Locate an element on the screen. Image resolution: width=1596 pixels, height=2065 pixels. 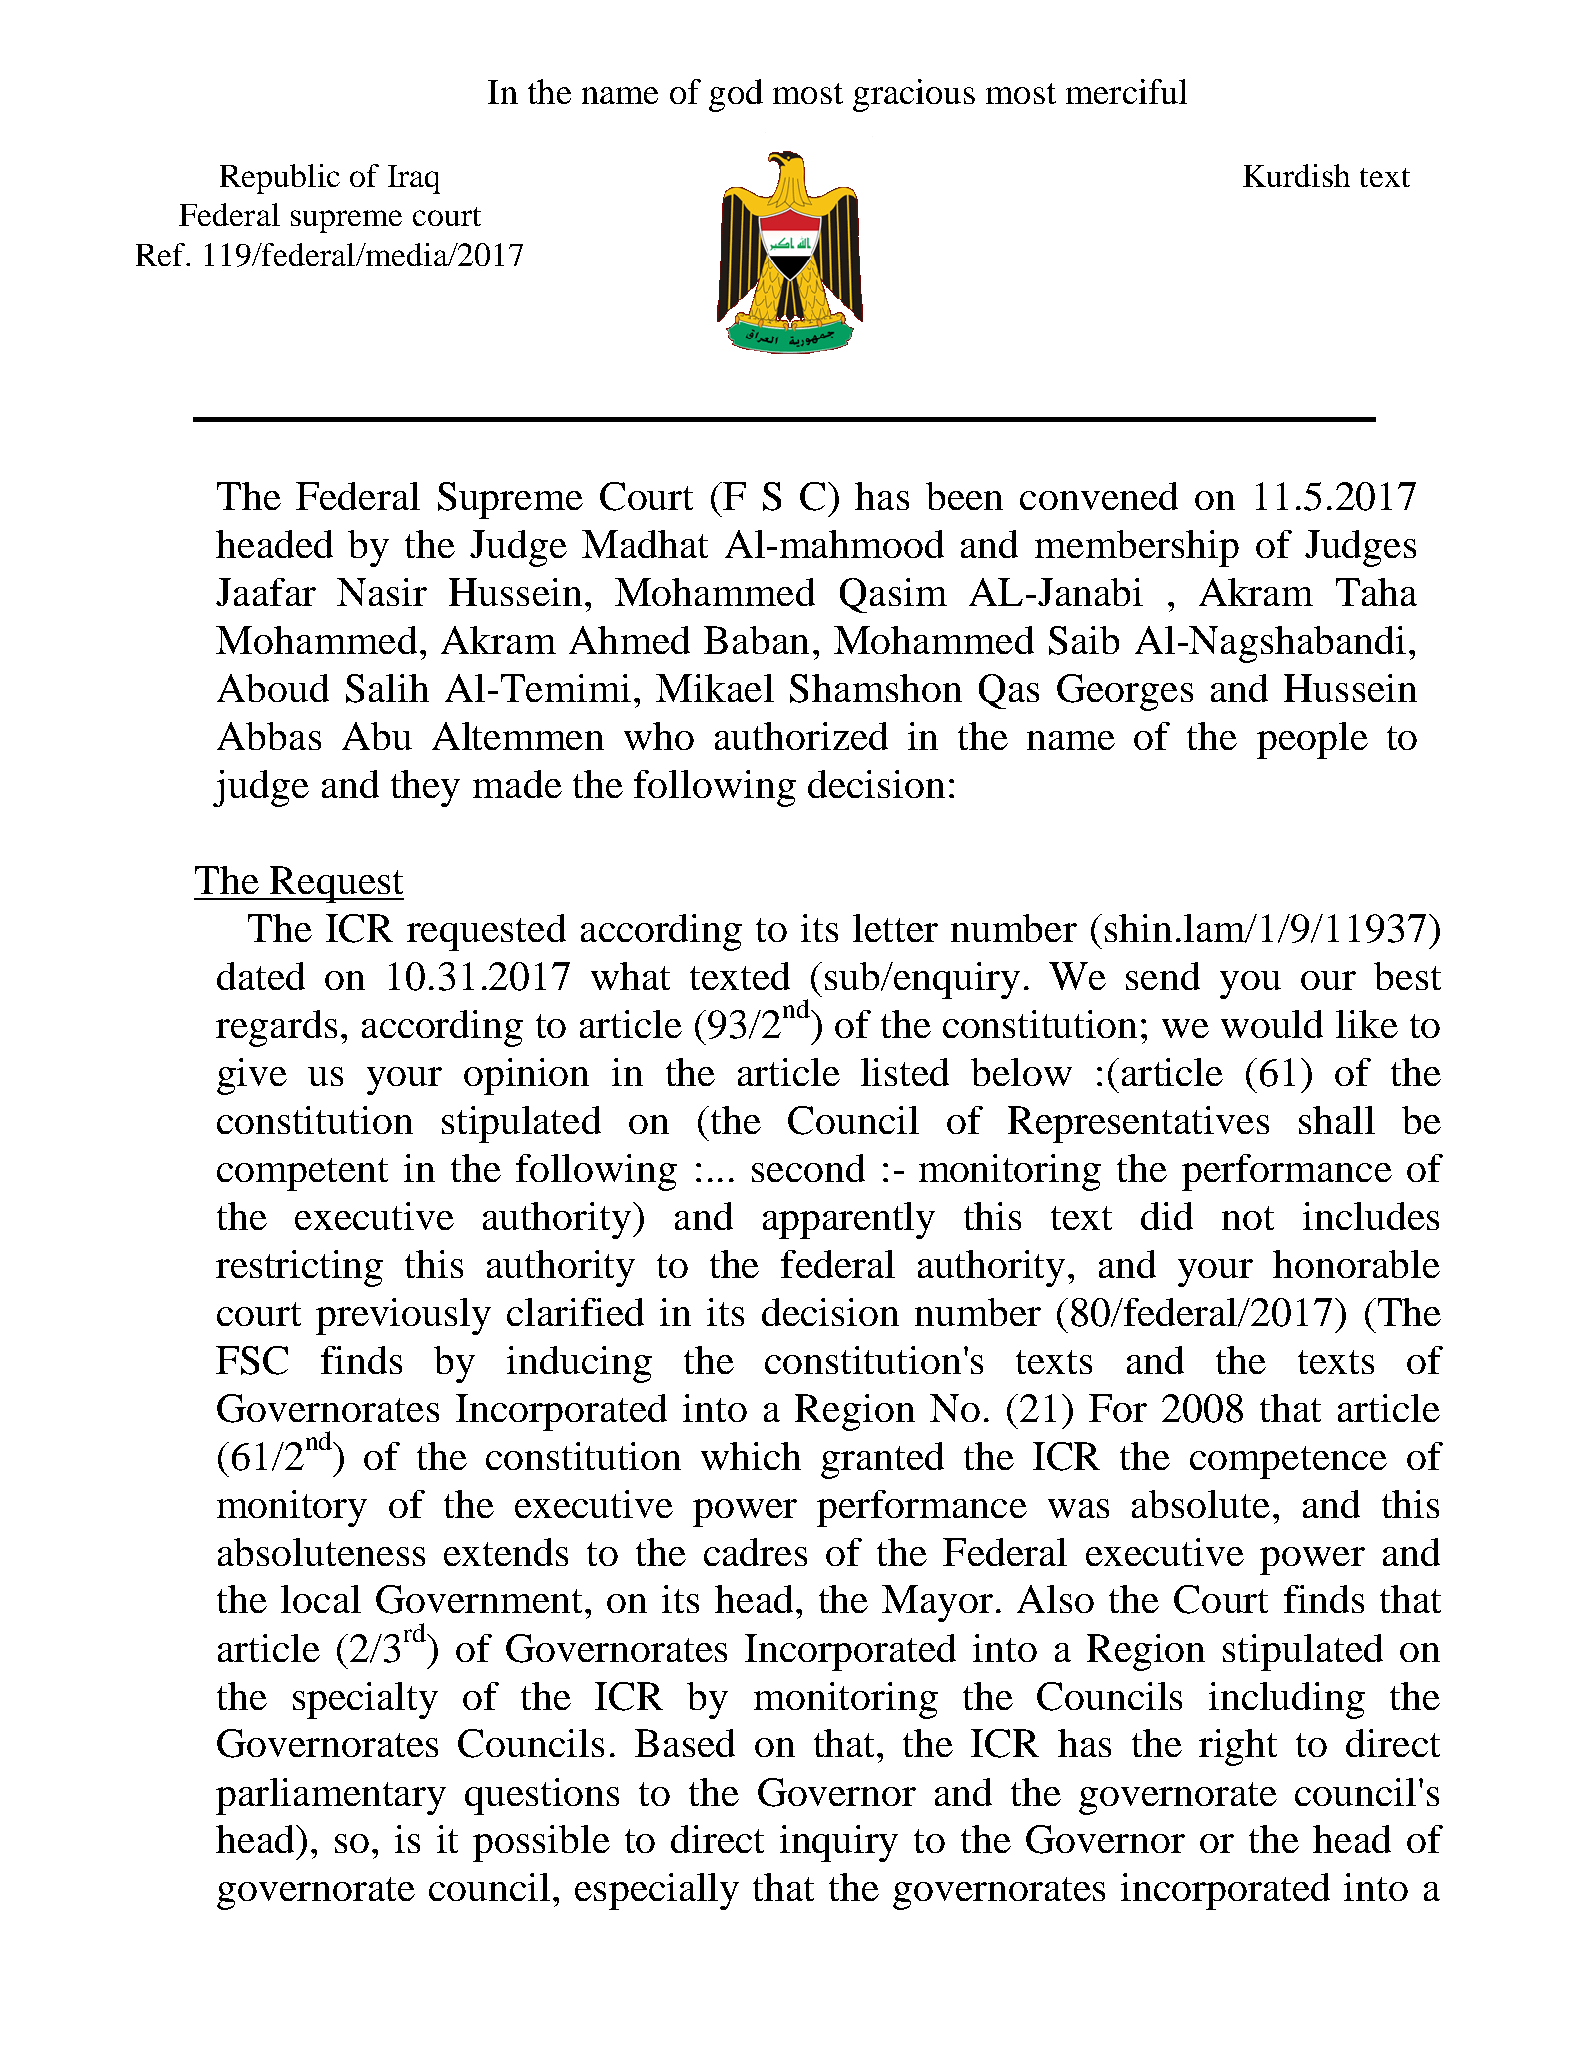
been is located at coordinates (964, 496).
